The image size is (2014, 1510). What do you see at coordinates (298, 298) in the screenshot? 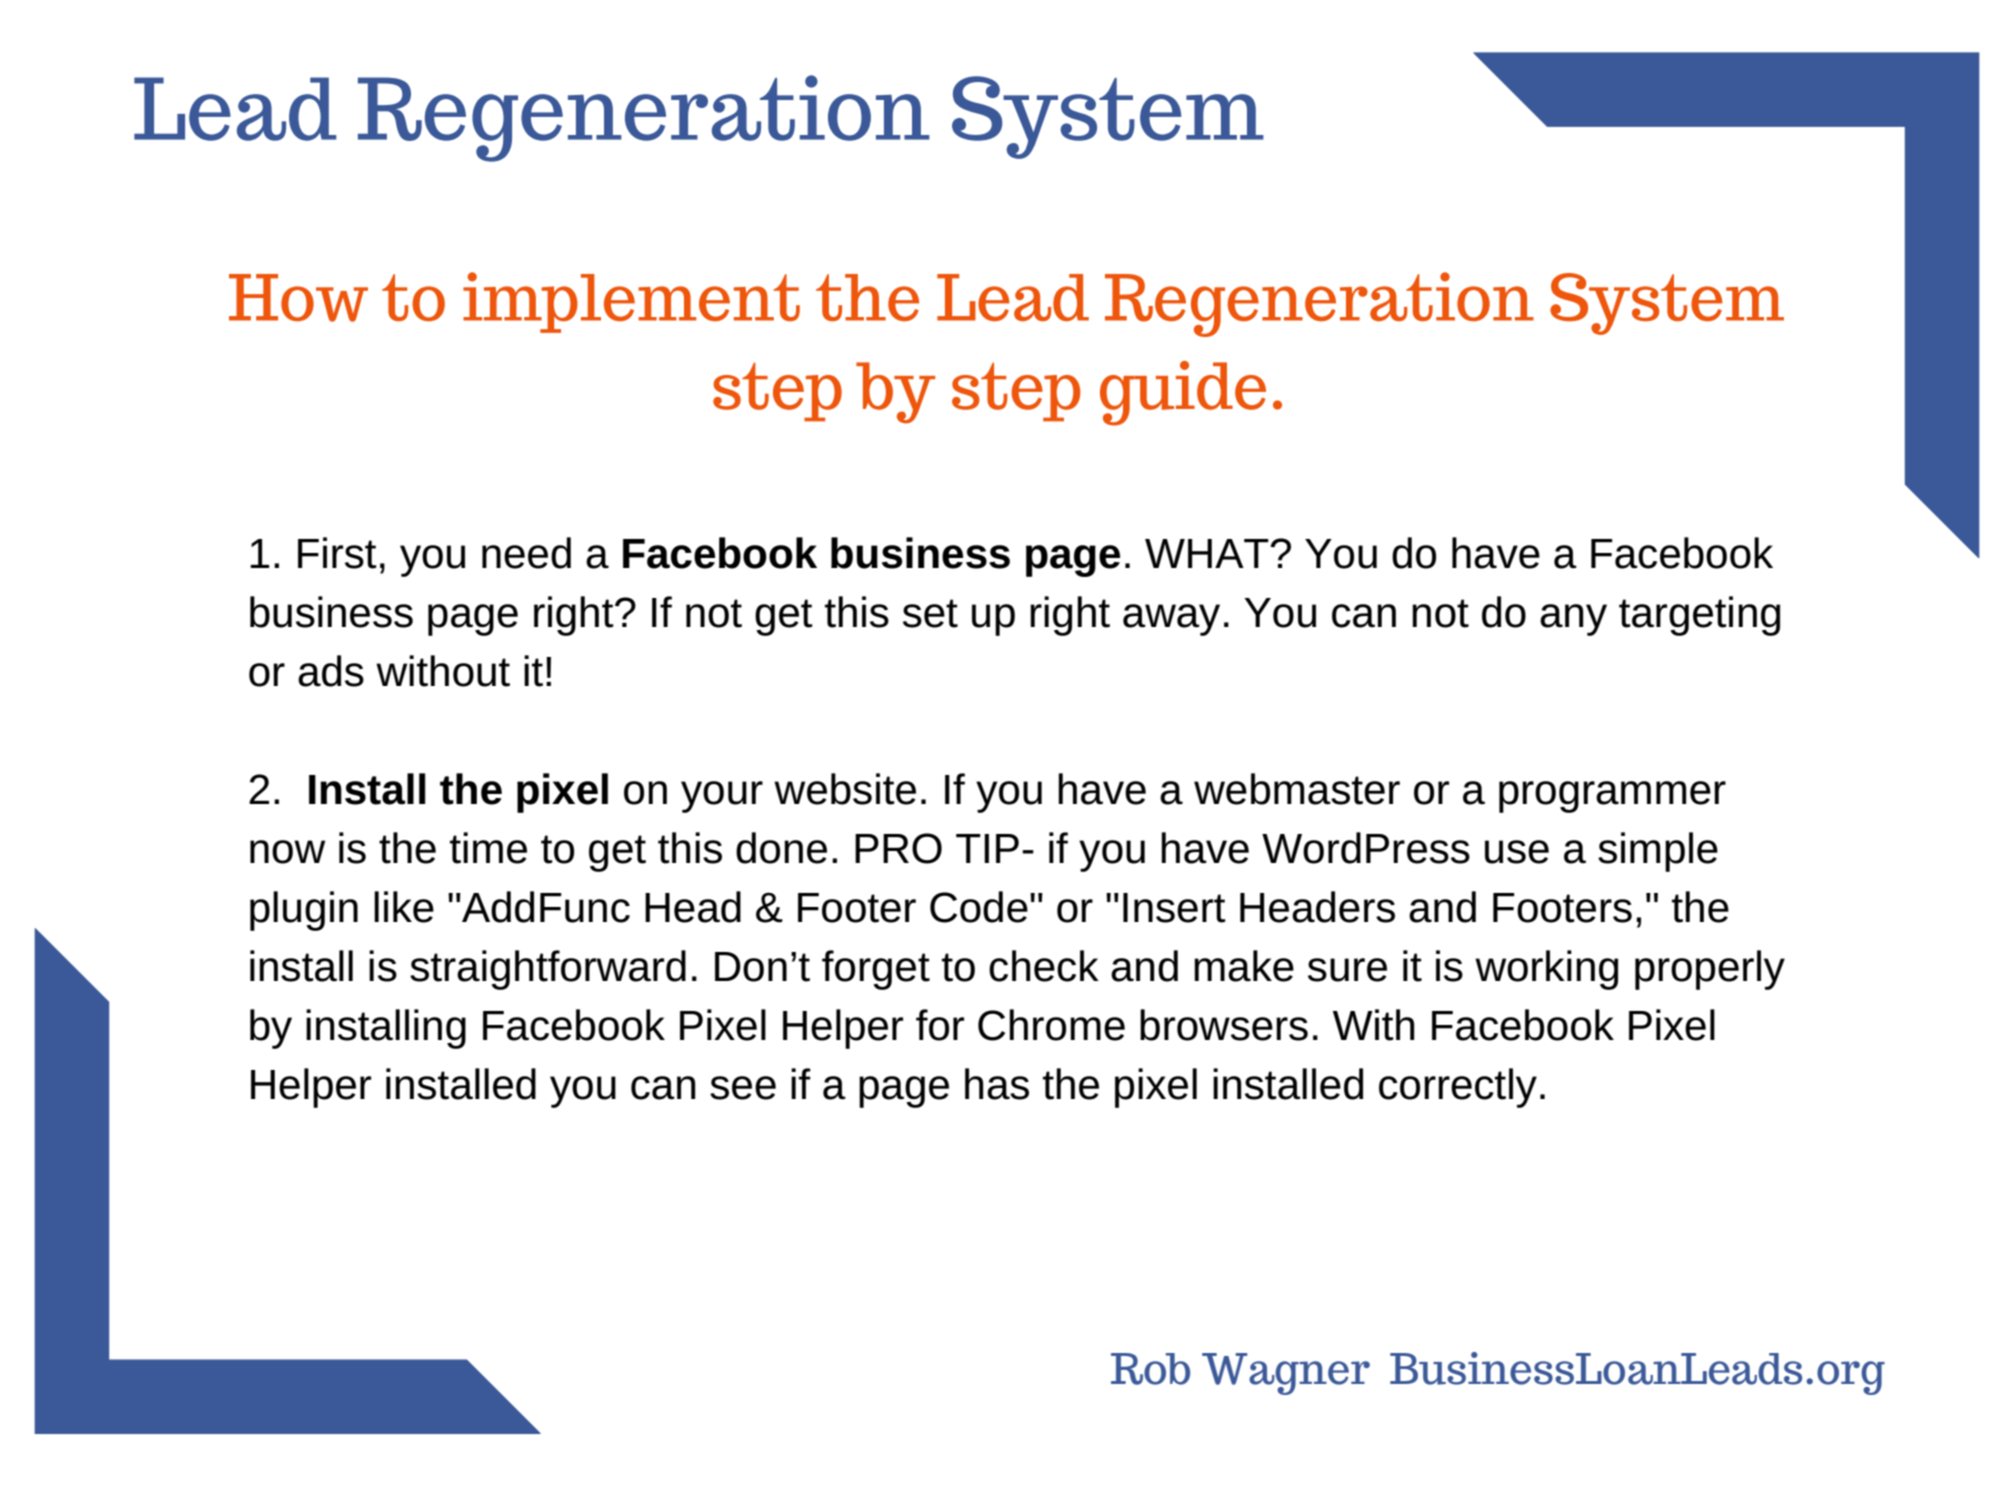
I see `How` at bounding box center [298, 298].
